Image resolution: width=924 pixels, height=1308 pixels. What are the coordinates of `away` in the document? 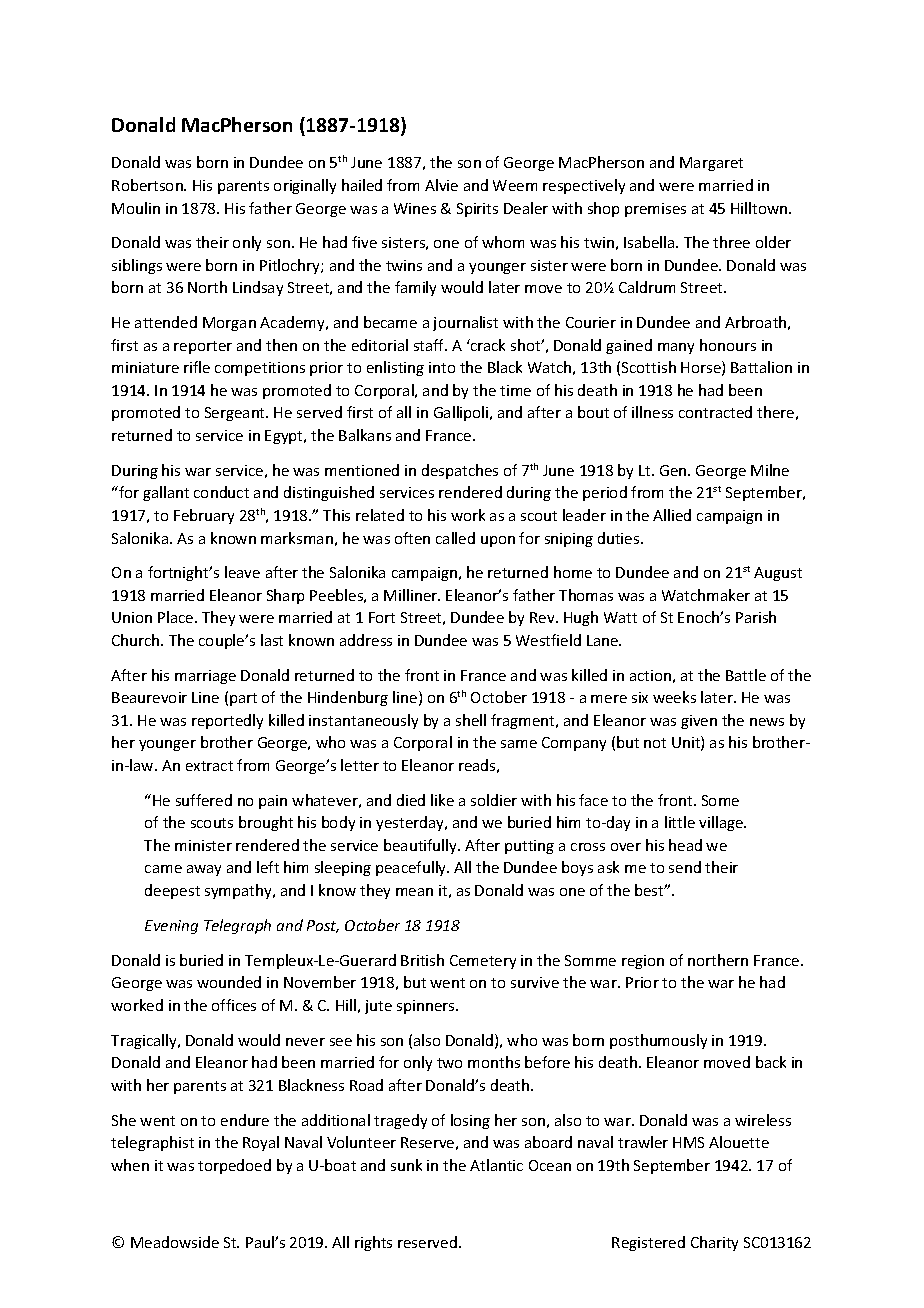 It's located at (204, 870).
